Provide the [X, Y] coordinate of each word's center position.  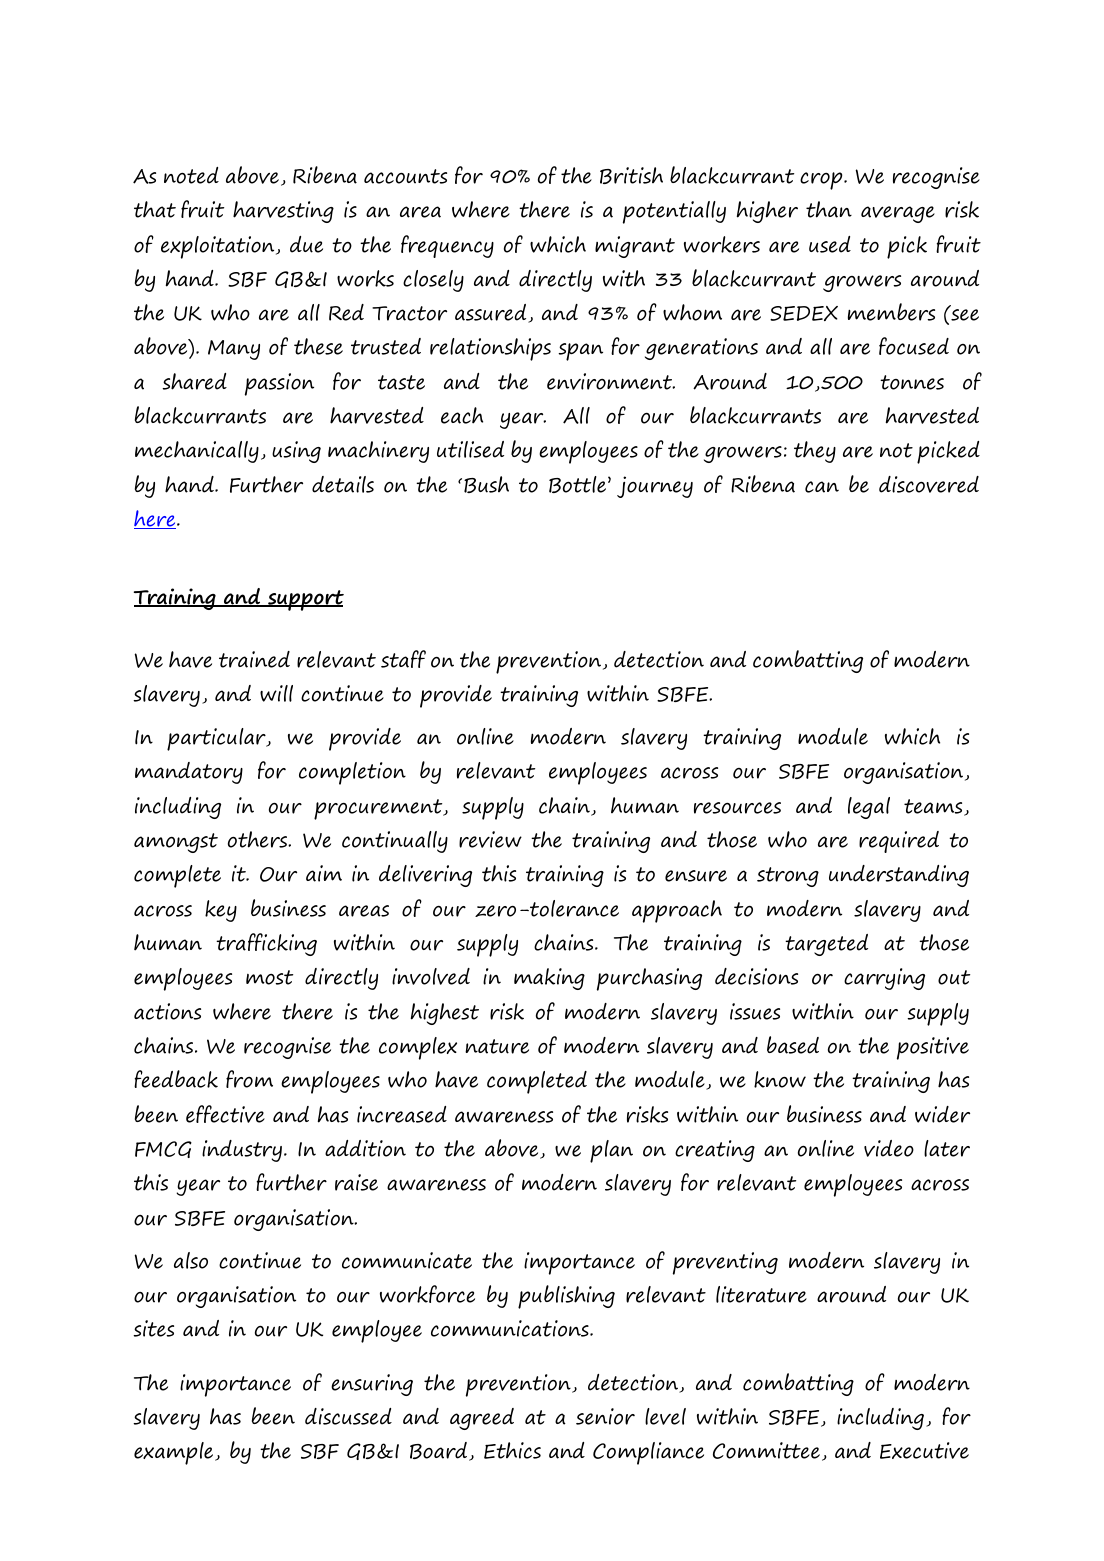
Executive [924, 1450]
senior [605, 1416]
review [490, 839]
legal [869, 808]
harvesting [283, 212]
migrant [635, 247]
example [175, 1453]
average [898, 214]
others [259, 839]
